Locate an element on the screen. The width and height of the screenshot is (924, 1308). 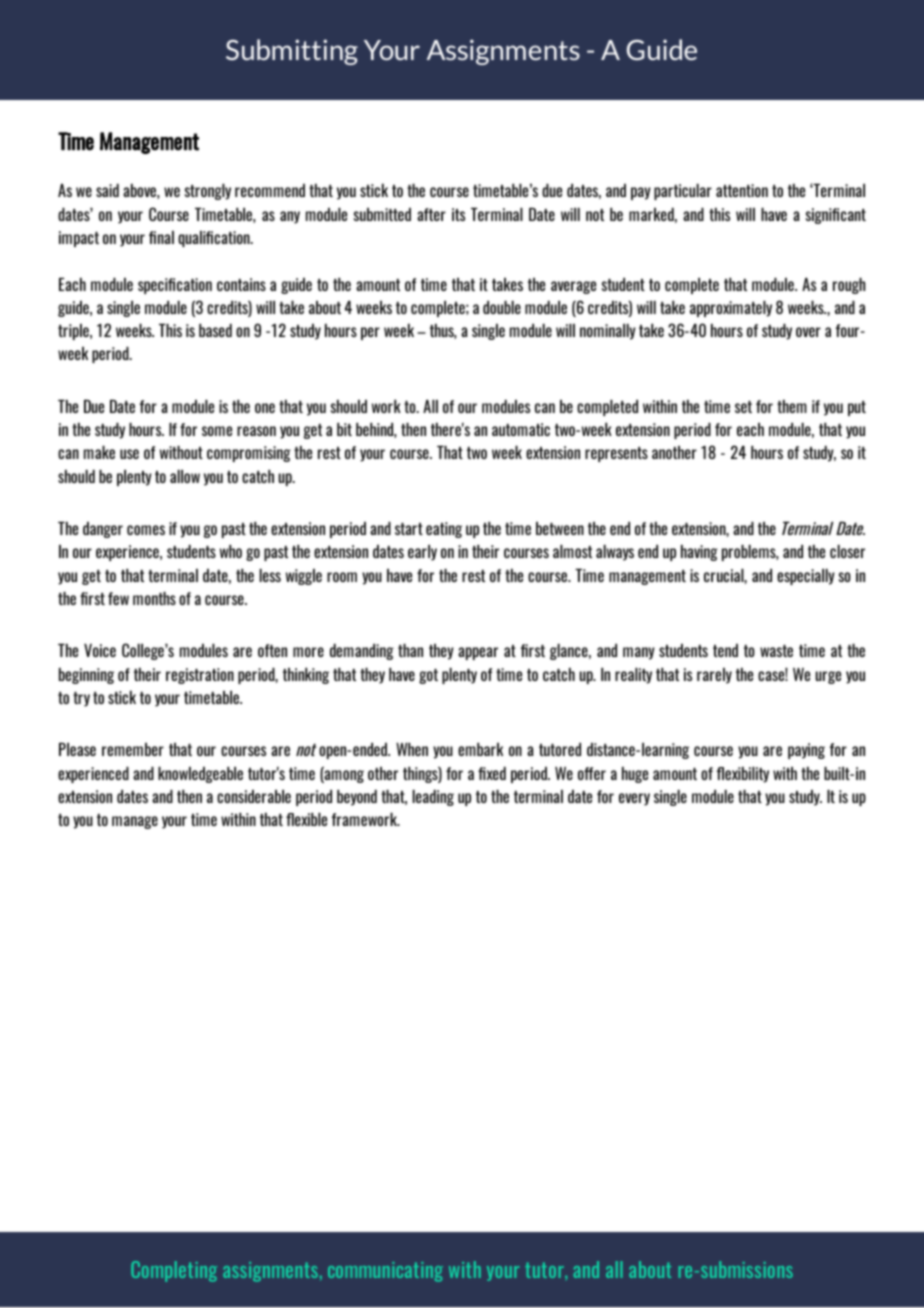
after is located at coordinates (431, 214).
